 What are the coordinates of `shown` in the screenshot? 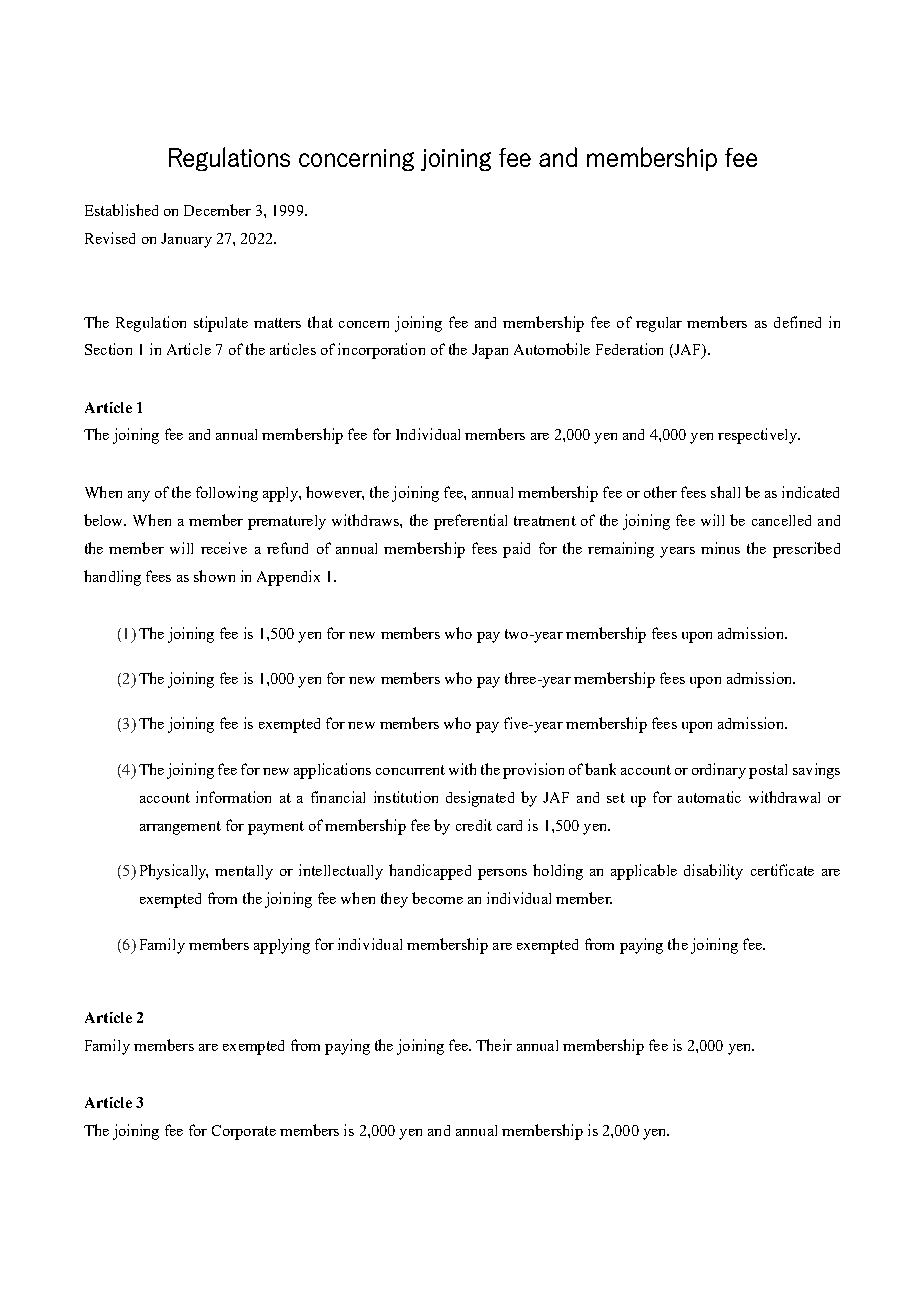 It's located at (214, 576).
